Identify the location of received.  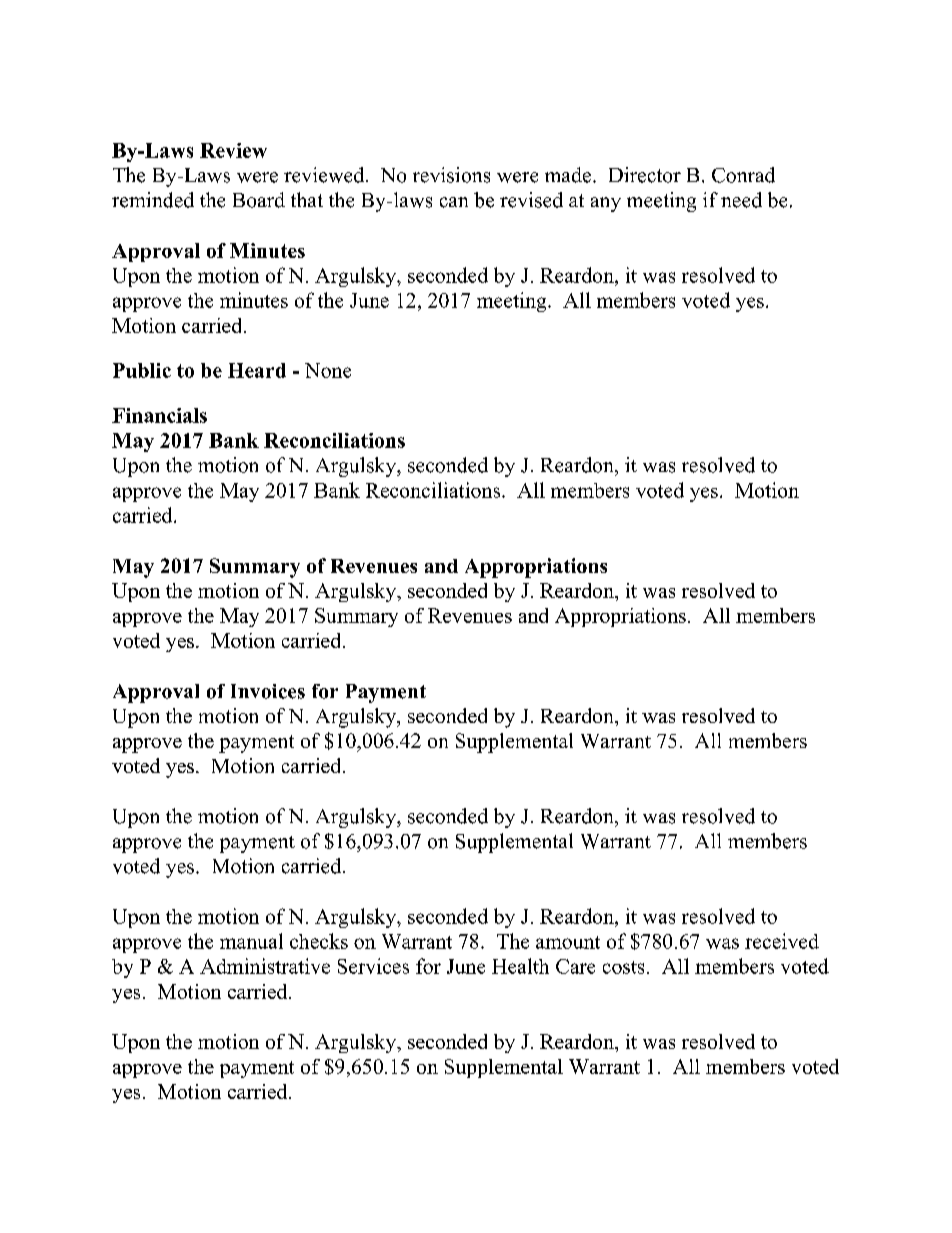
(782, 941).
